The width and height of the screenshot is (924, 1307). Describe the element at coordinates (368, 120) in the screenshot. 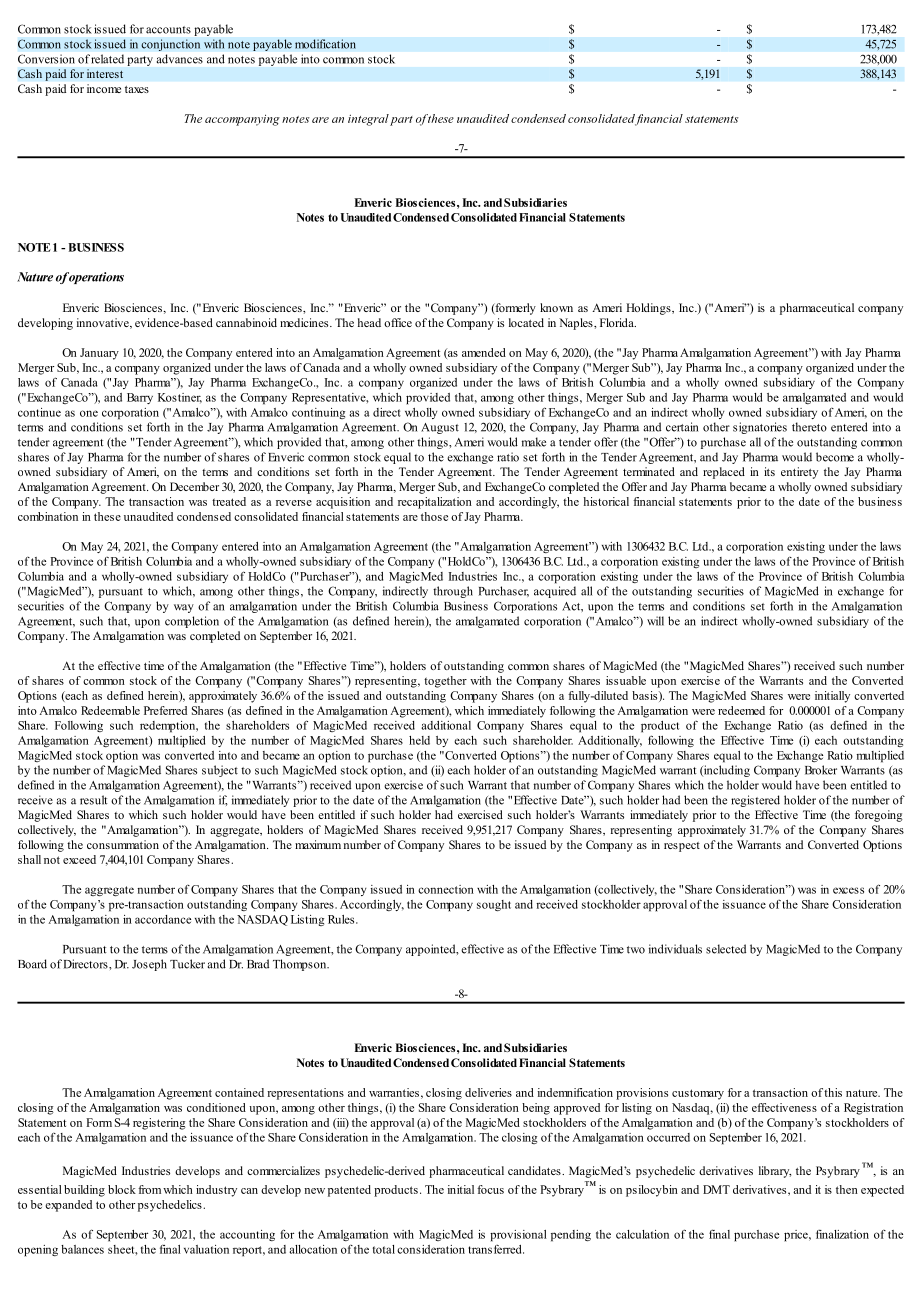

I see `integral` at that location.
